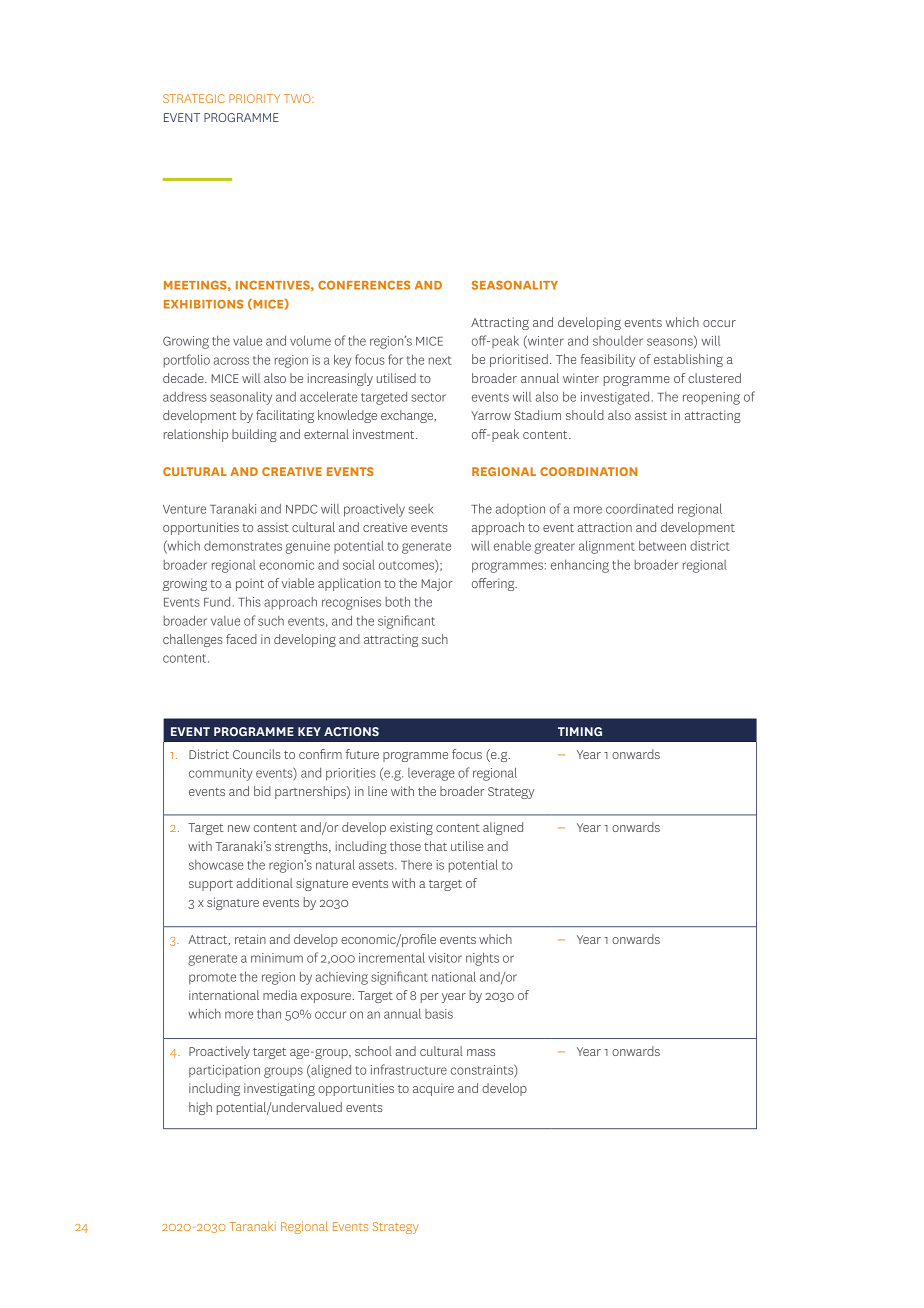  I want to click on This, so click(249, 601).
